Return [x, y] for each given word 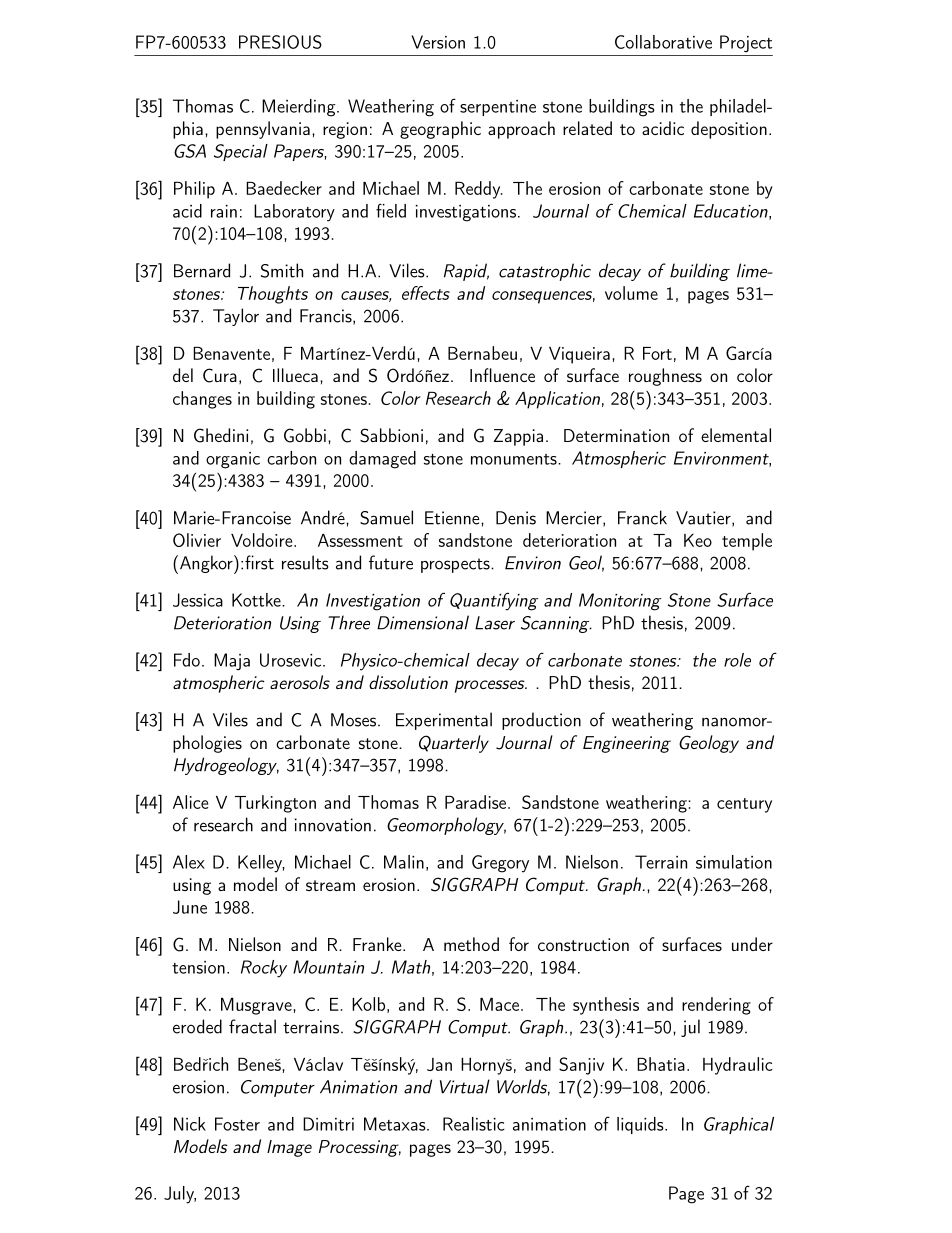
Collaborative [663, 42]
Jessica [198, 600]
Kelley [261, 864]
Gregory [500, 864]
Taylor [236, 317]
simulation [734, 862]
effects [426, 293]
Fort [657, 353]
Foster [237, 1124]
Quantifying [494, 601]
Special [241, 152]
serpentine [498, 108]
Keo [698, 540]
